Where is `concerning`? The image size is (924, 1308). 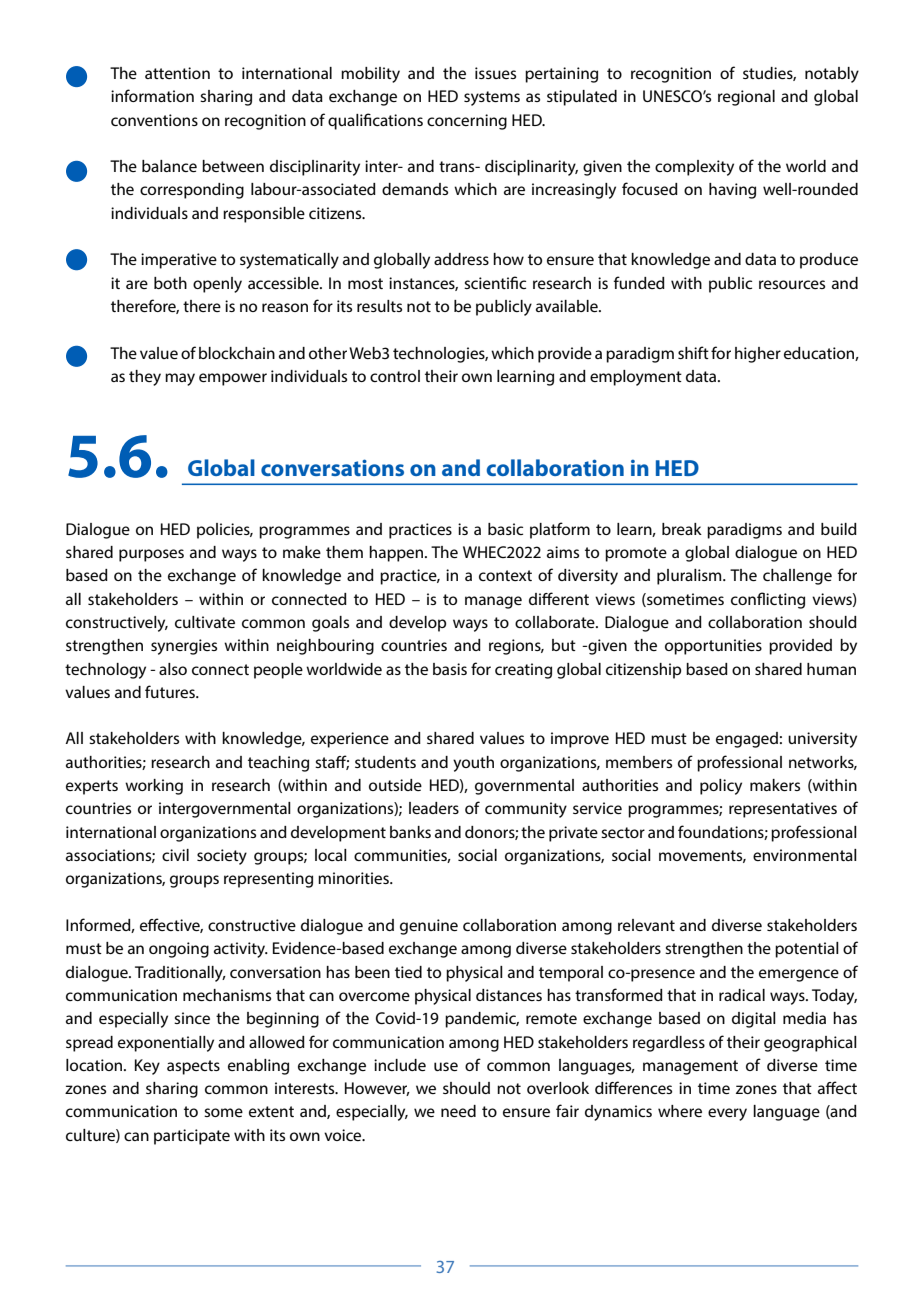
concerning is located at coordinates (467, 122).
